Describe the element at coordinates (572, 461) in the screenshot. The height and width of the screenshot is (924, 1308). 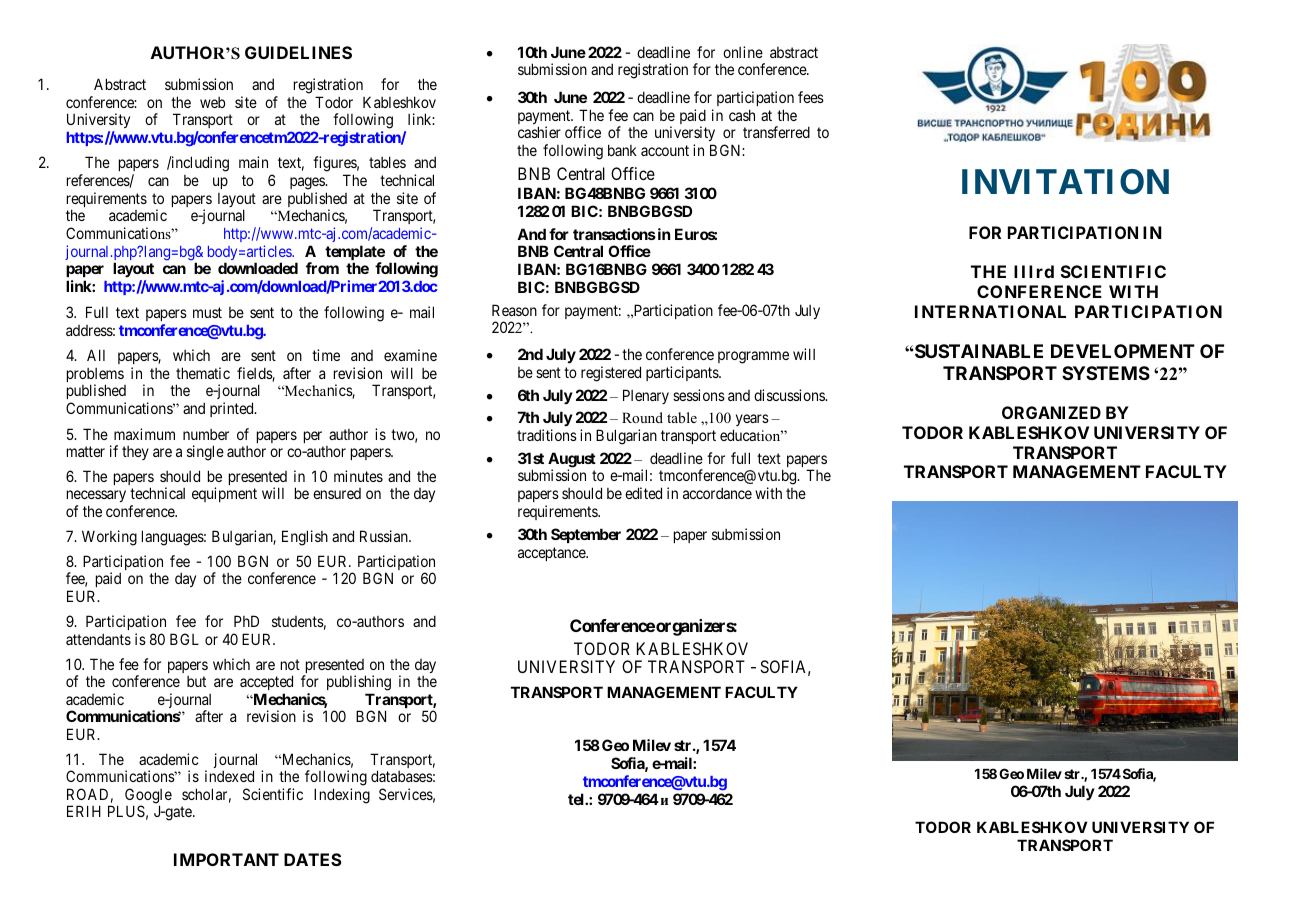
I see `August` at that location.
